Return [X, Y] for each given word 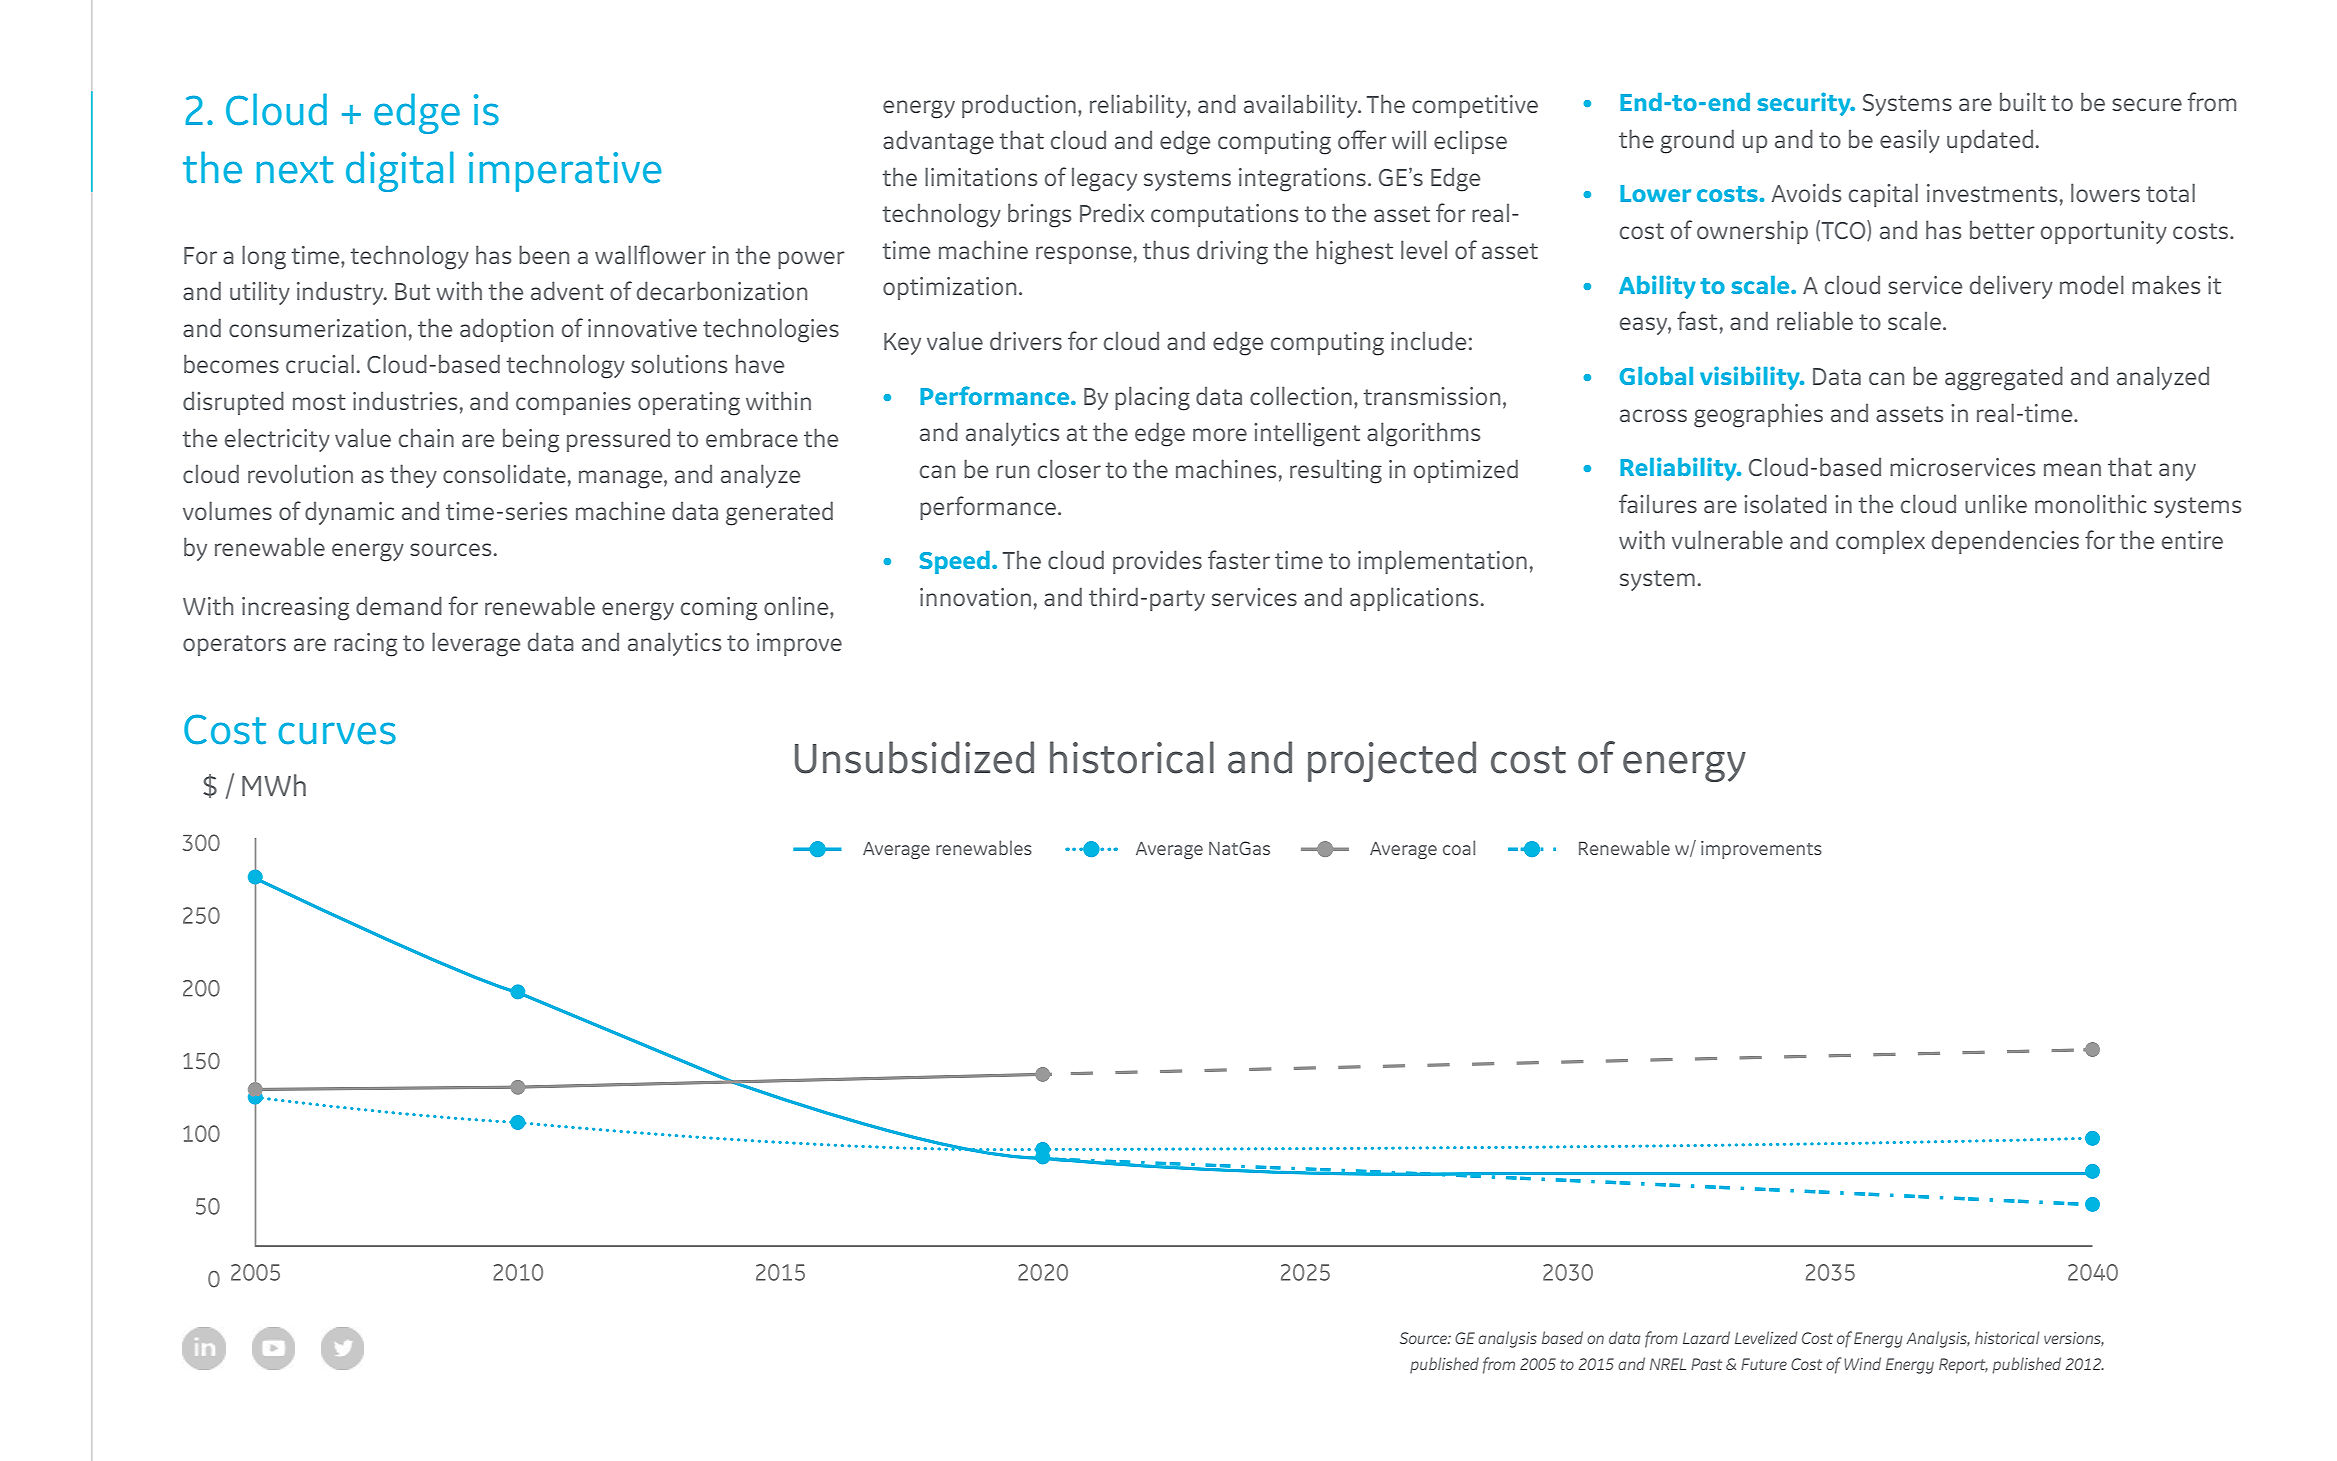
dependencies [2005, 542]
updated [1990, 141]
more [1220, 434]
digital [400, 171]
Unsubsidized [914, 757]
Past [1706, 1364]
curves [337, 733]
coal [1459, 847]
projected [1392, 761]
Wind [1862, 1363]
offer [1362, 139]
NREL [1668, 1364]
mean [2072, 469]
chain [426, 437]
